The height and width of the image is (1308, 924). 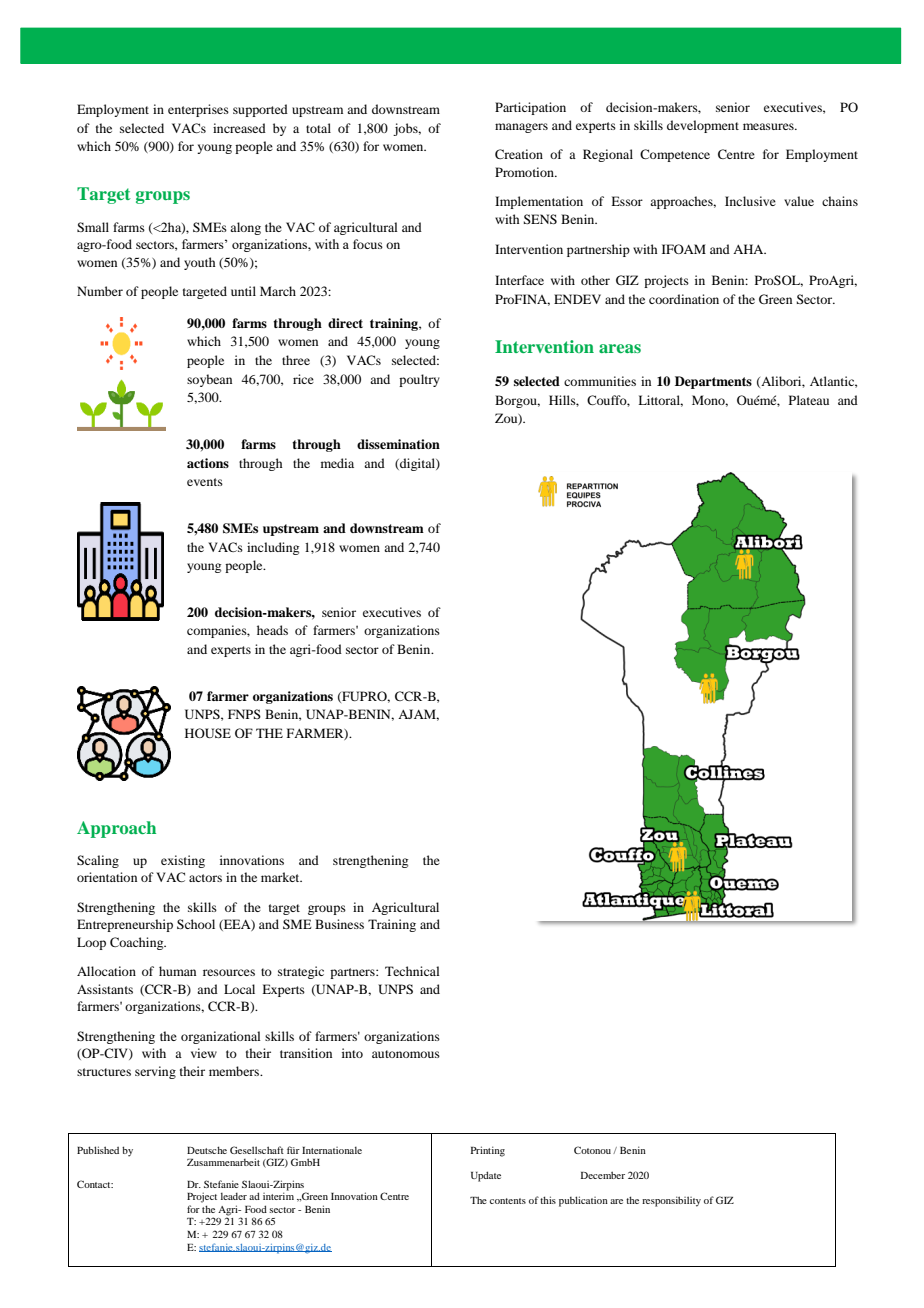 What do you see at coordinates (809, 400) in the image?
I see `Plateau` at bounding box center [809, 400].
